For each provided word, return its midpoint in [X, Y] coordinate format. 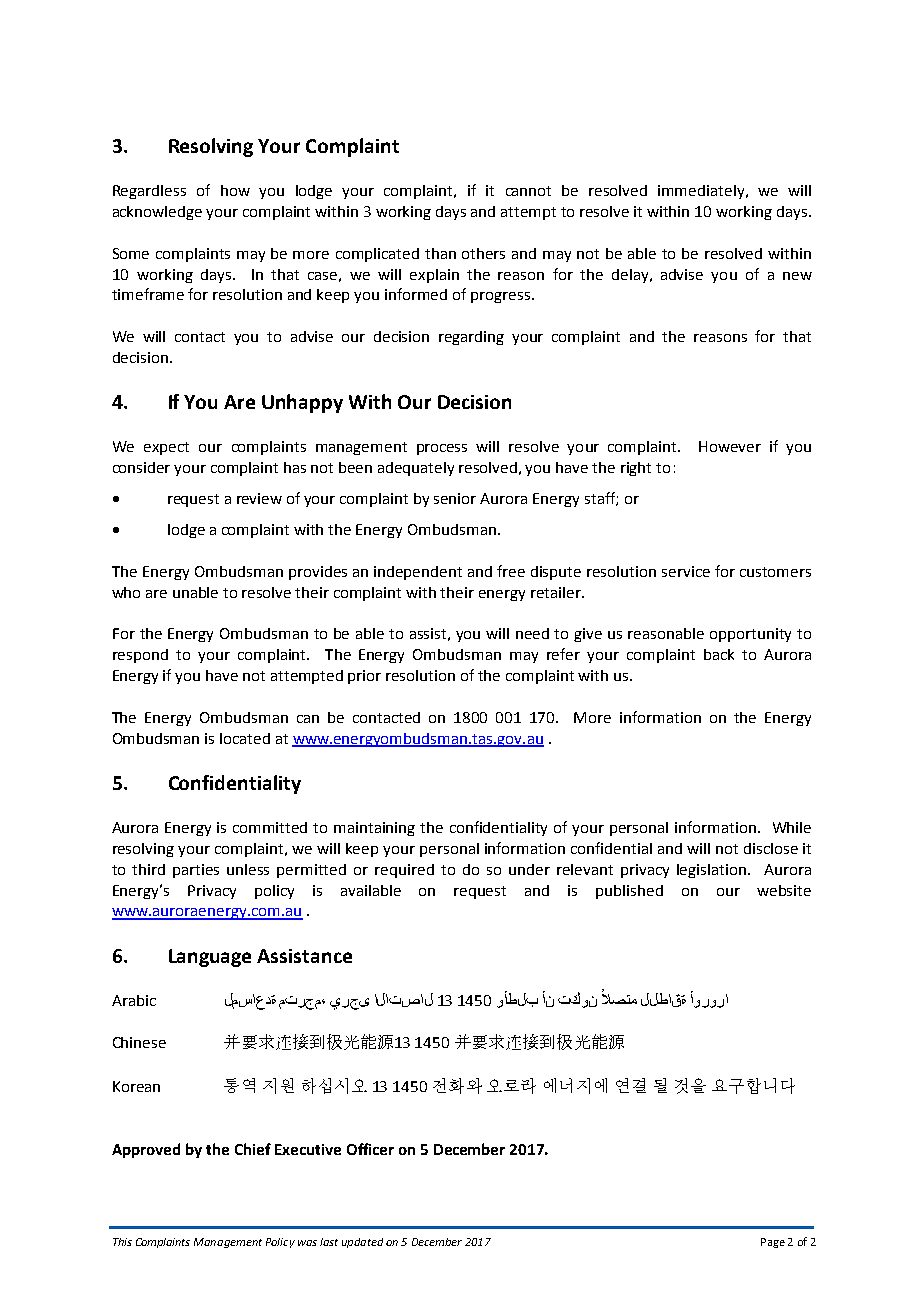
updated [362, 1243]
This [122, 1242]
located [245, 738]
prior [364, 677]
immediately [702, 192]
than [440, 253]
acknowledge [157, 213]
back [719, 654]
